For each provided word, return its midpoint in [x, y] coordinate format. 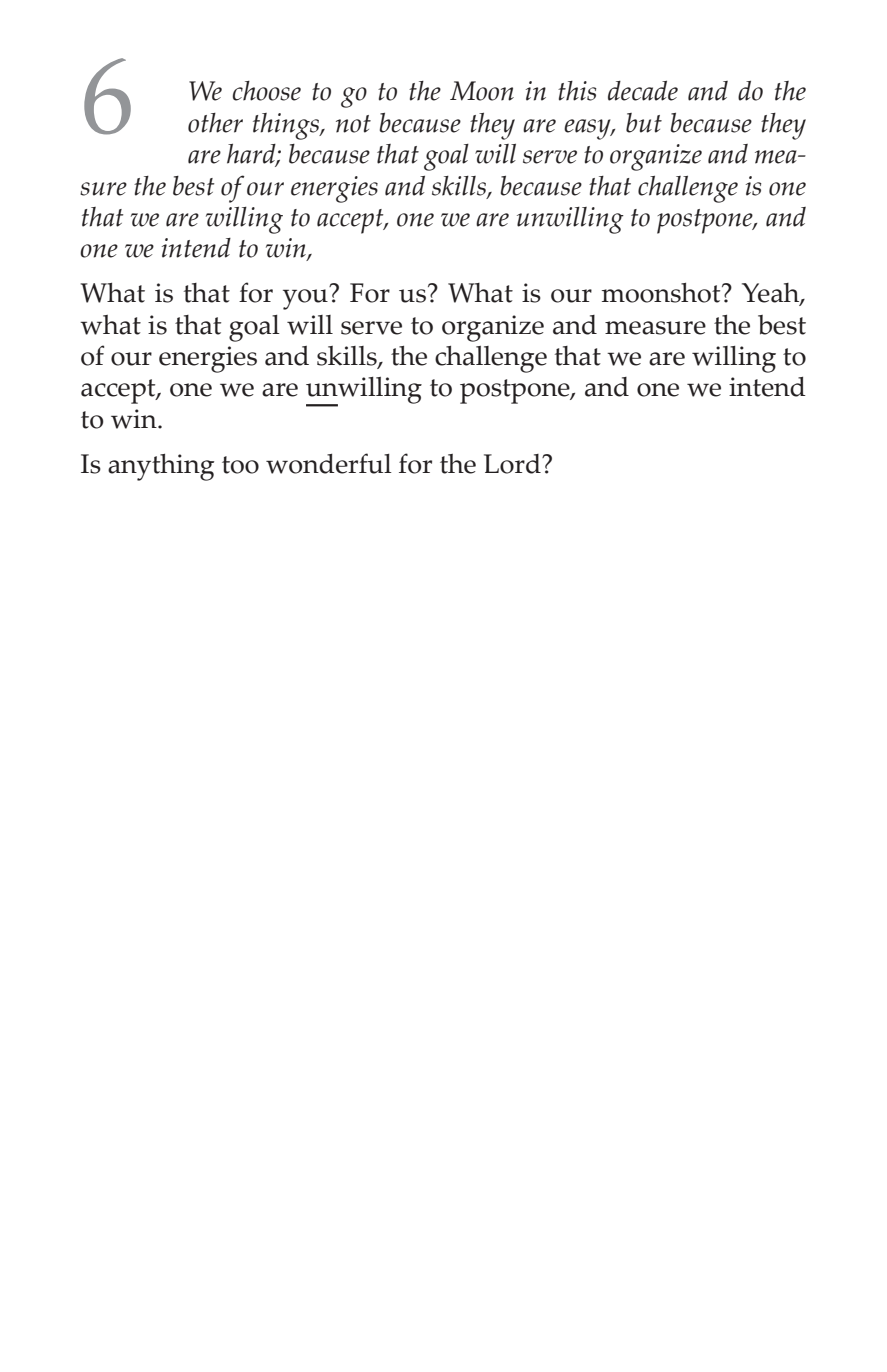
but [644, 123]
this [577, 91]
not [353, 124]
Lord [513, 464]
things [287, 126]
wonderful [329, 463]
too [240, 465]
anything [161, 467]
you [306, 298]
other [215, 123]
